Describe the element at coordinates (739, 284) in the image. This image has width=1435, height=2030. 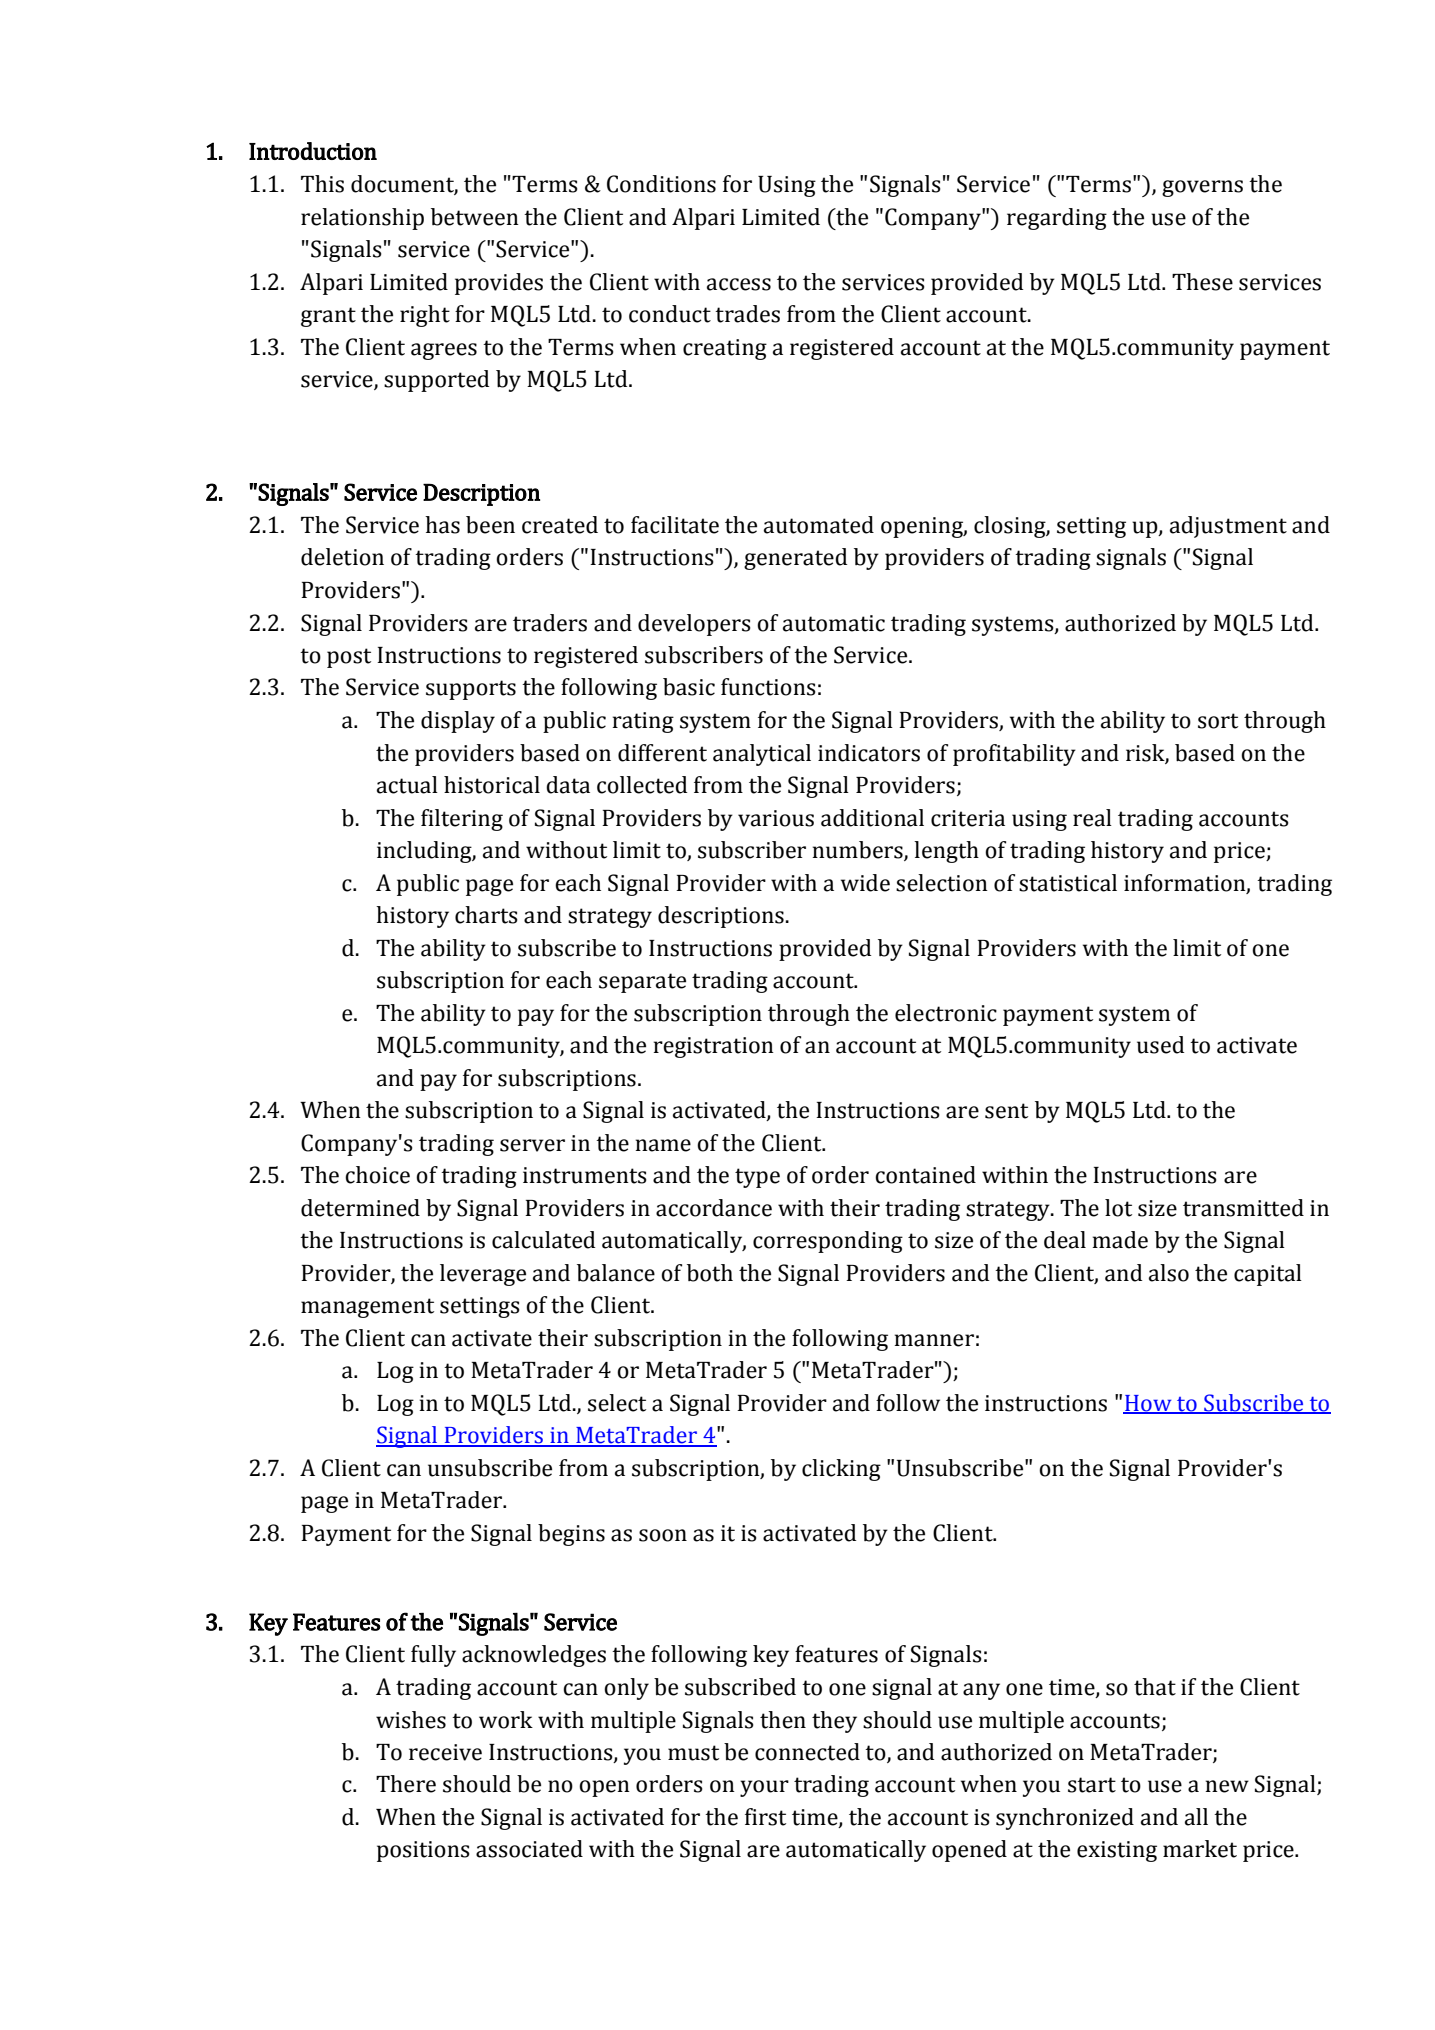
I see `access` at that location.
